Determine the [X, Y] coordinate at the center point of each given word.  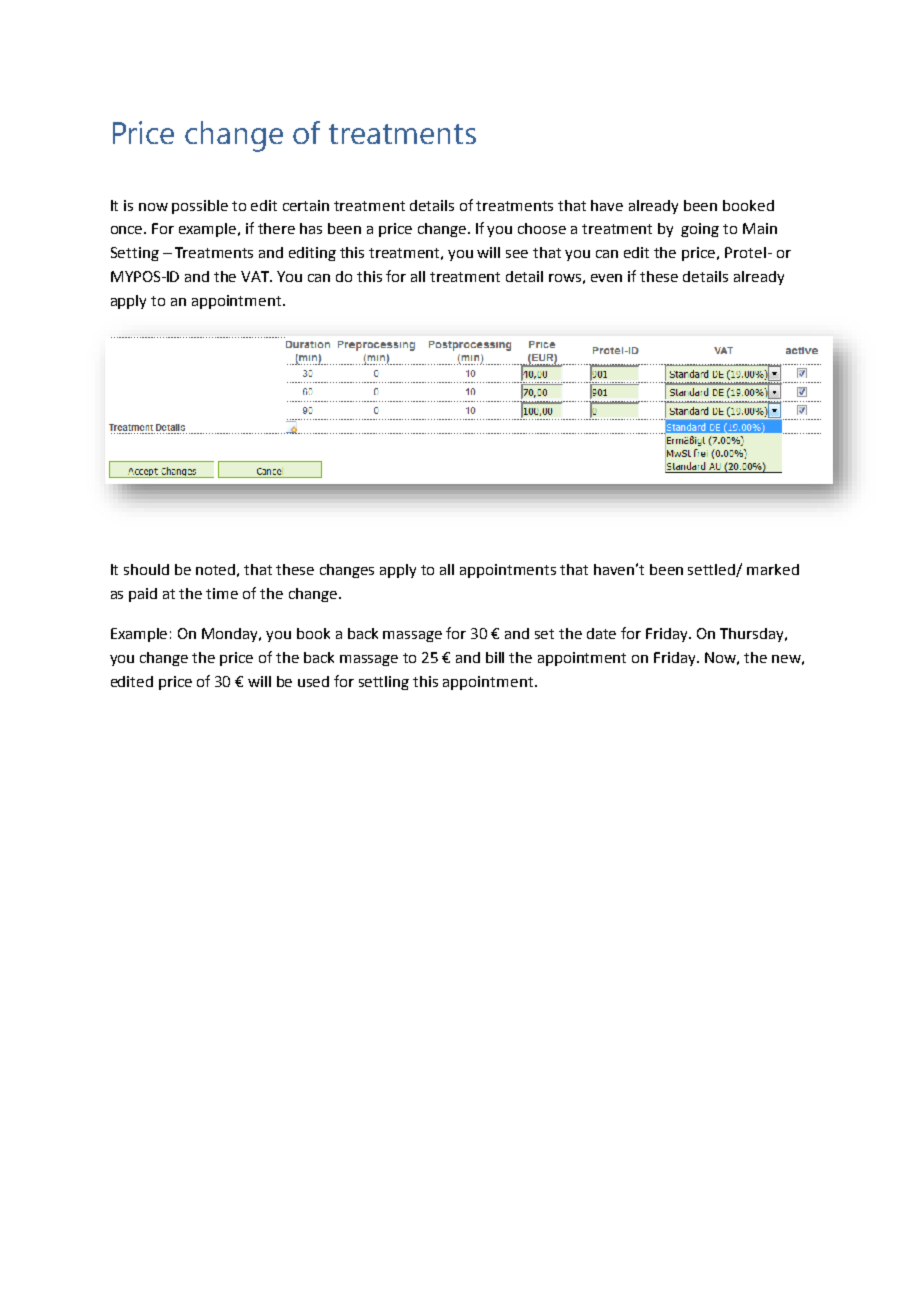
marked [773, 569]
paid [143, 595]
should [146, 569]
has [311, 228]
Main [760, 228]
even [606, 278]
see [517, 254]
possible [200, 207]
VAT [256, 276]
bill [495, 657]
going [700, 230]
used [313, 681]
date [601, 633]
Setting [135, 254]
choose [542, 228]
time [222, 593]
